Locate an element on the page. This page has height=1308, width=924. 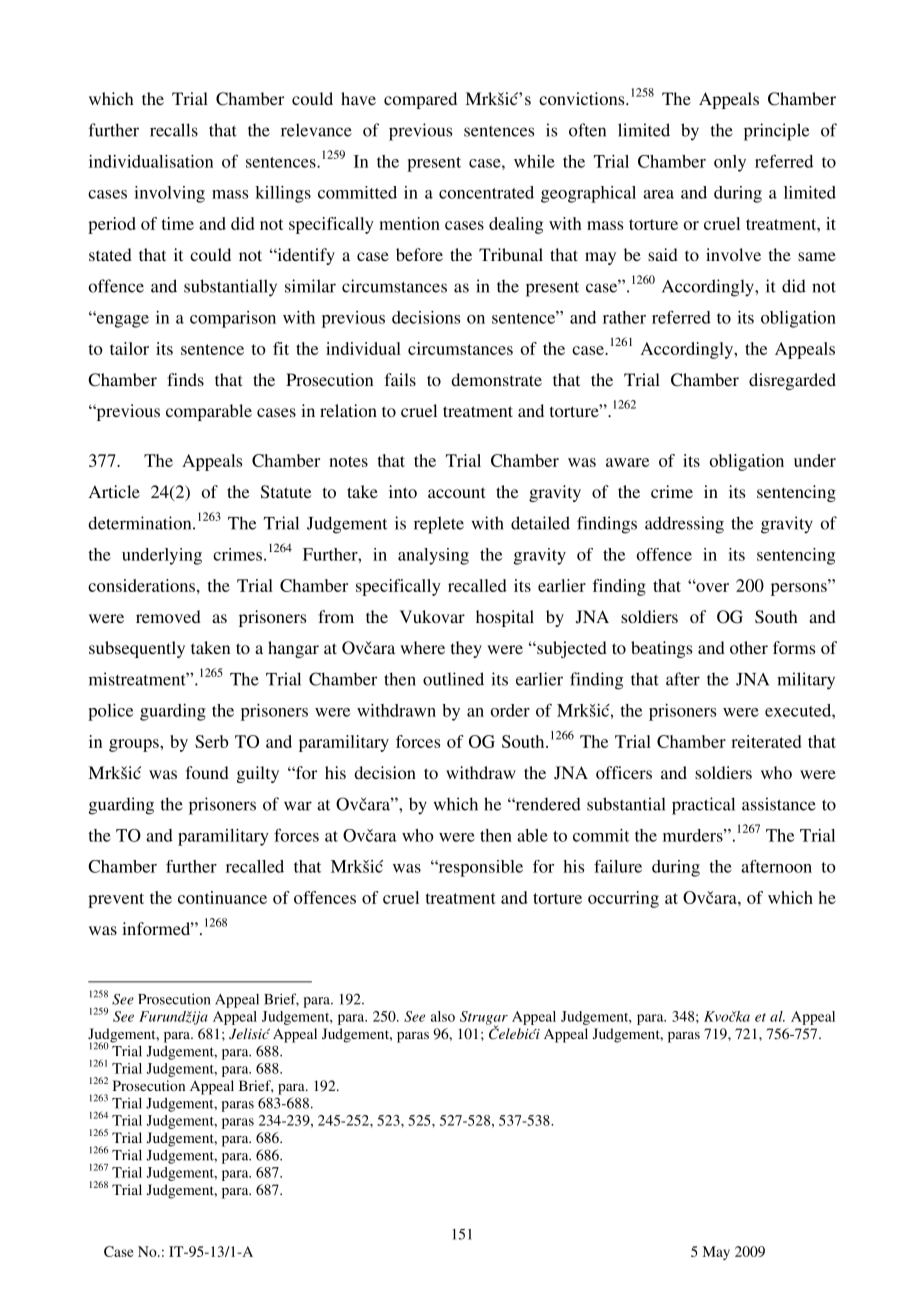
also is located at coordinates (443, 1016).
